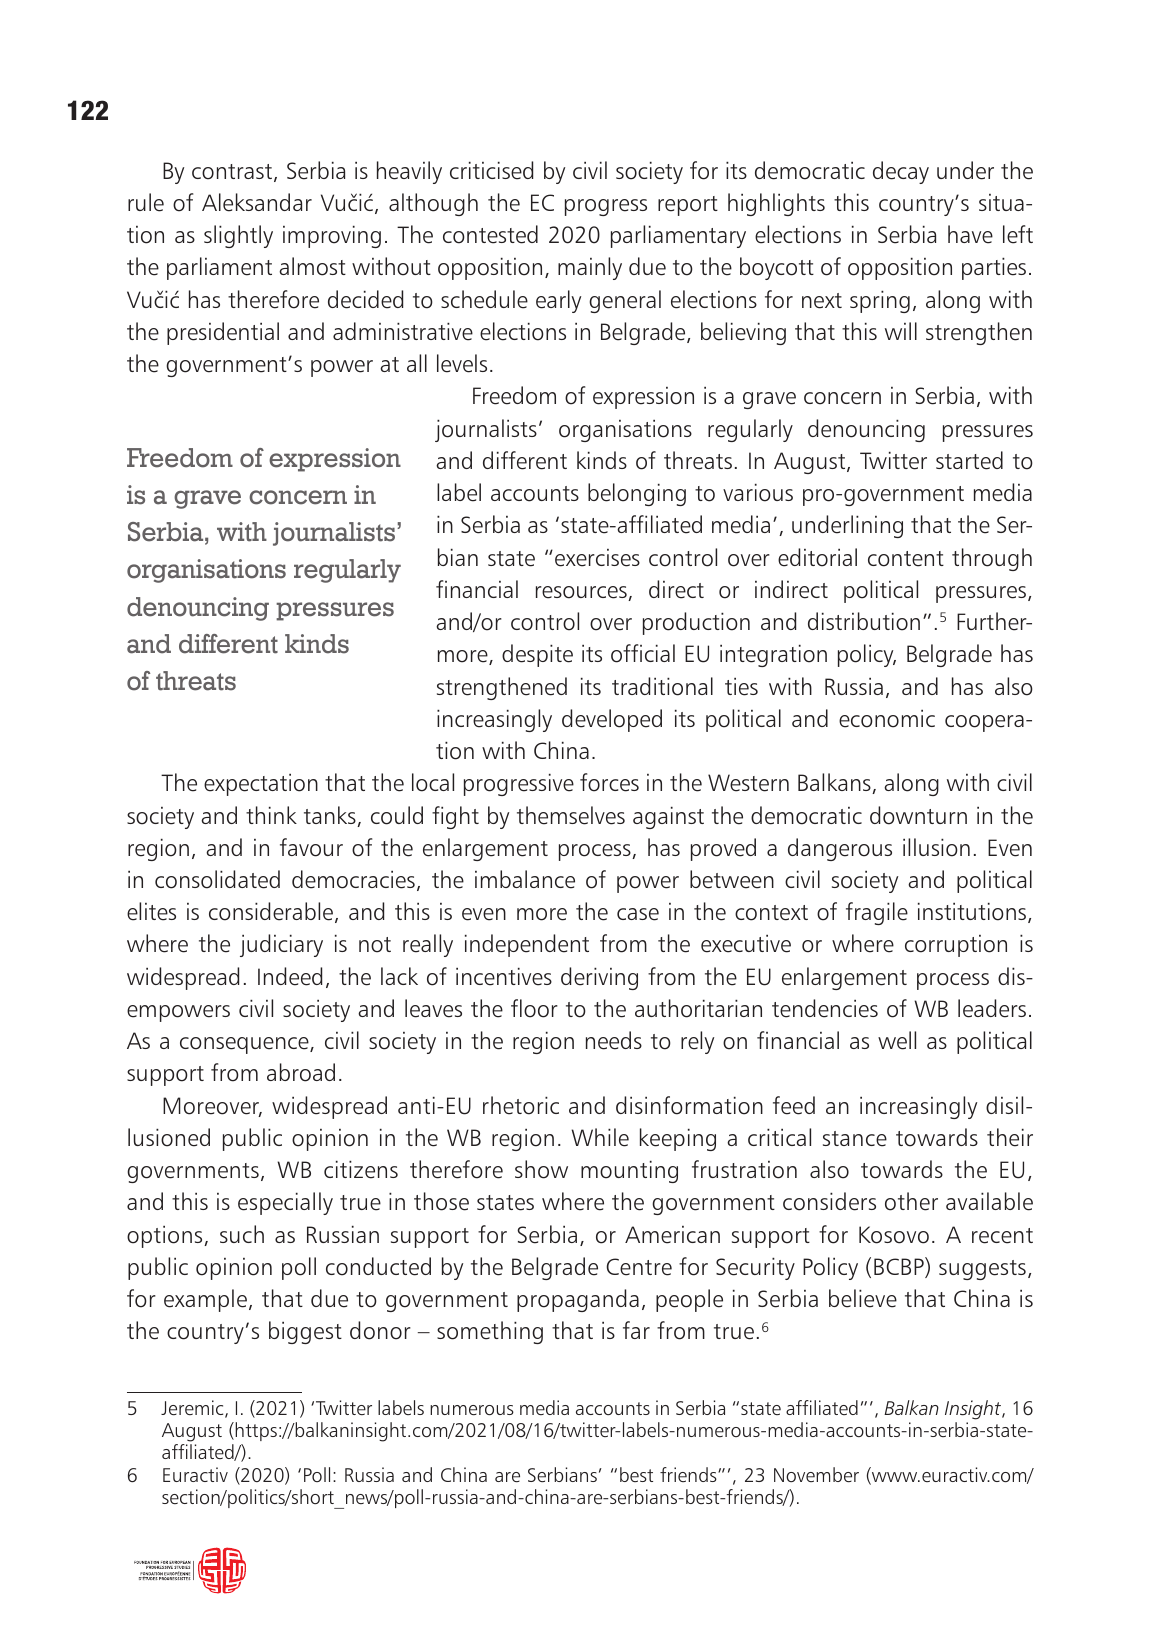 The height and width of the page is (1652, 1160). I want to click on Aleksandar, so click(257, 202).
